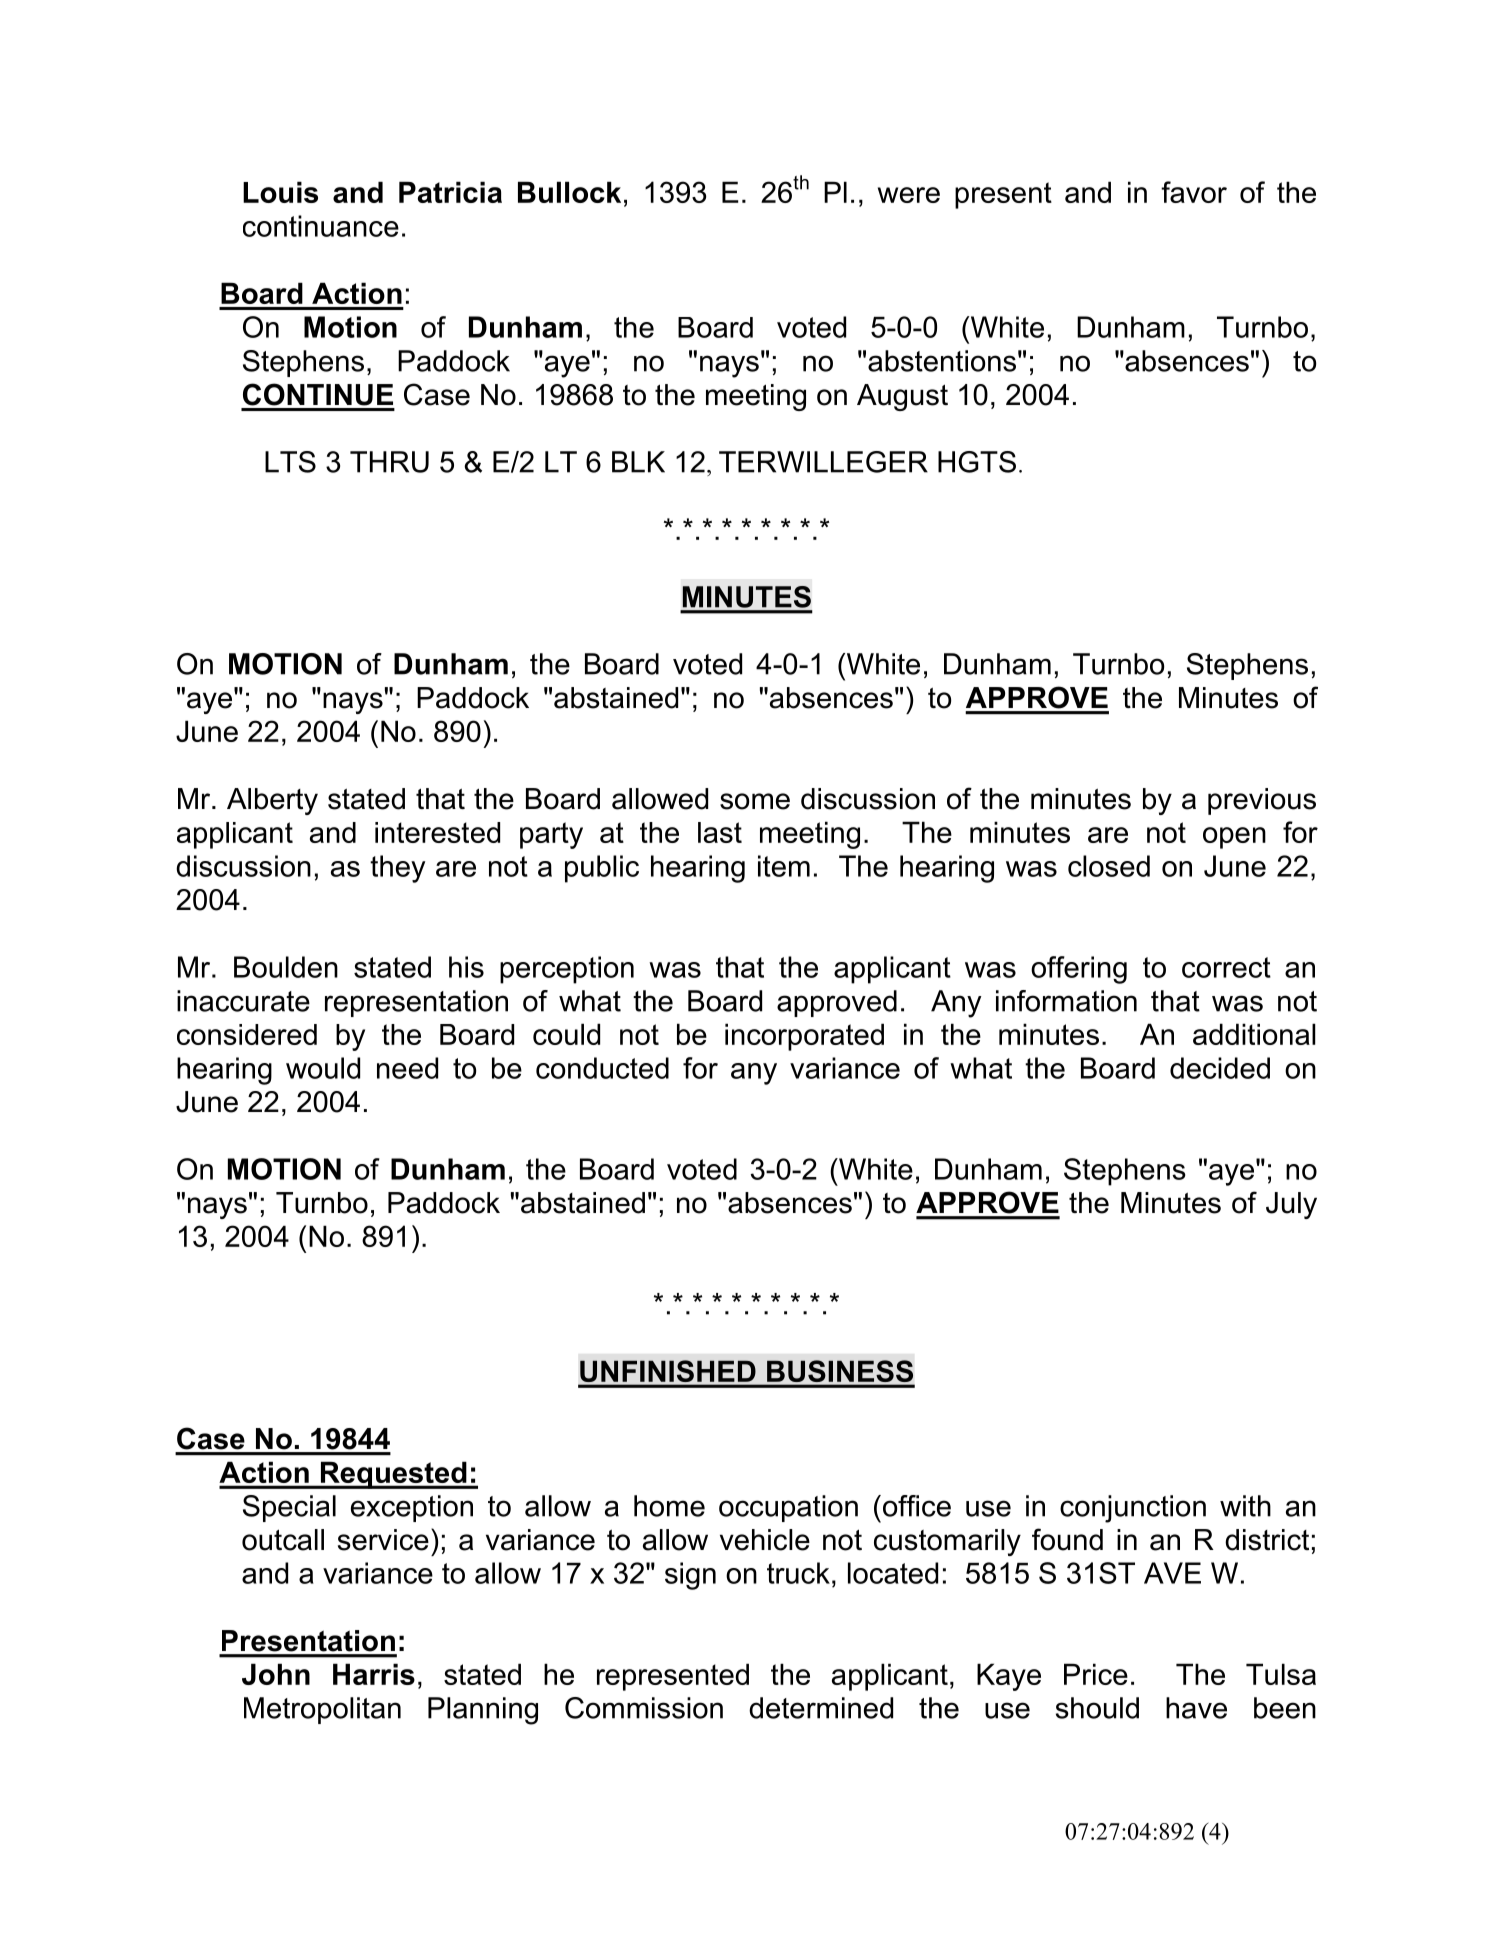 Image resolution: width=1493 pixels, height=1933 pixels. What do you see at coordinates (374, 1674) in the page?
I see `Harris` at bounding box center [374, 1674].
